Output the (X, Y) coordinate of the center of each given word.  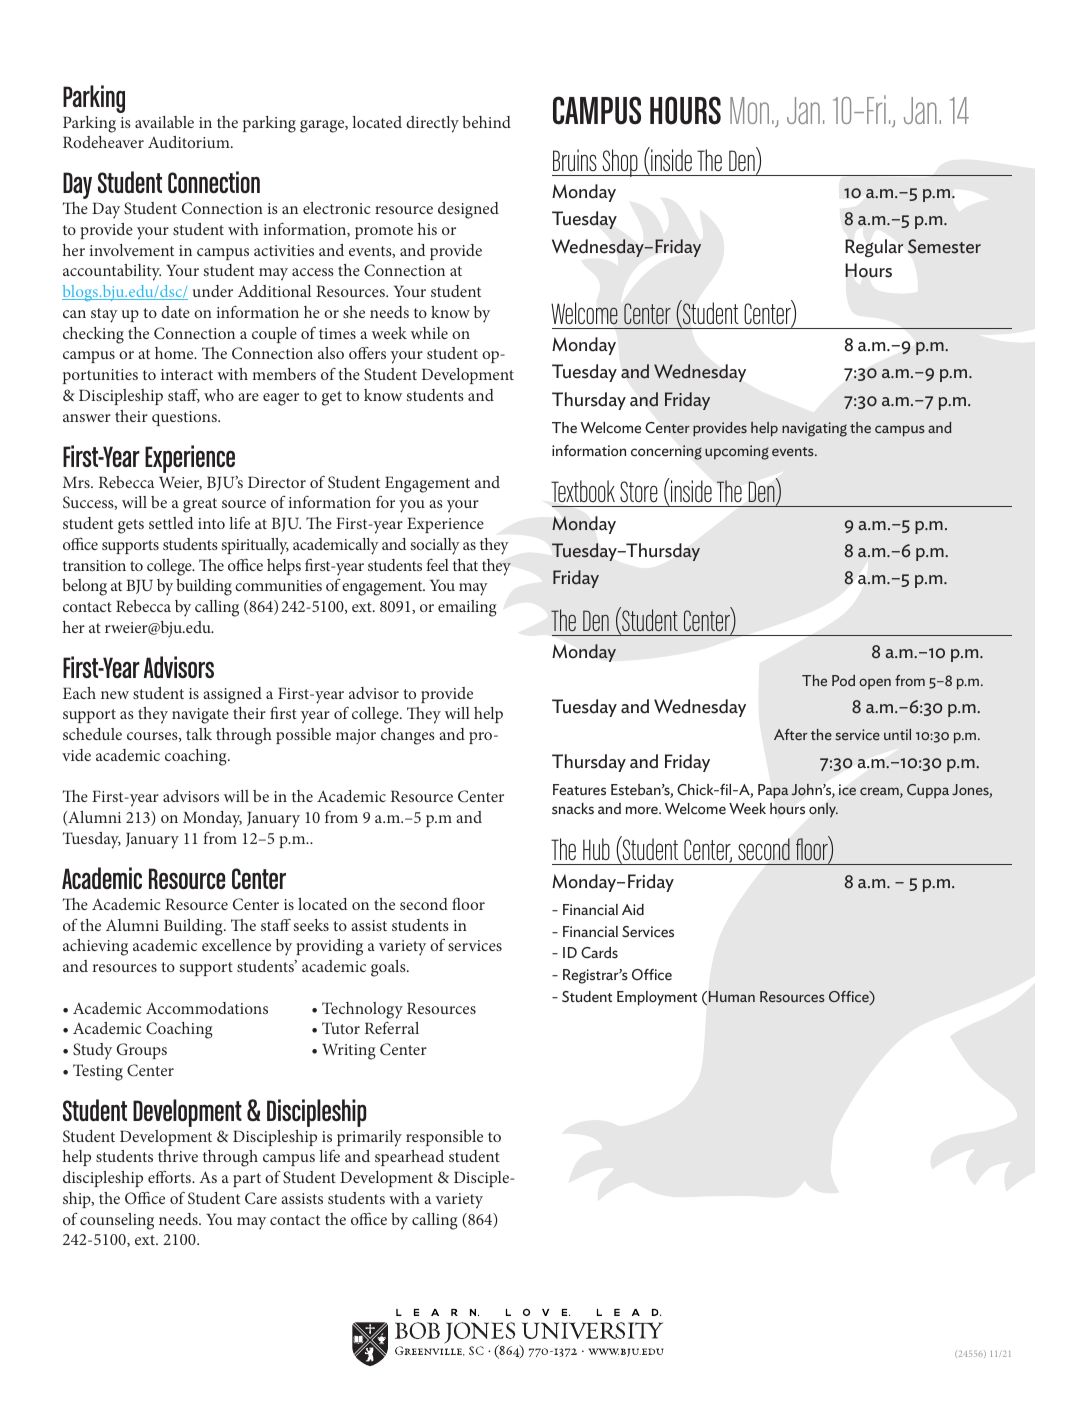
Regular (874, 248)
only (823, 810)
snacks (573, 809)
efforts (170, 1177)
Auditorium (190, 142)
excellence (236, 945)
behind (486, 122)
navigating (814, 429)
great (200, 505)
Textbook (583, 491)
